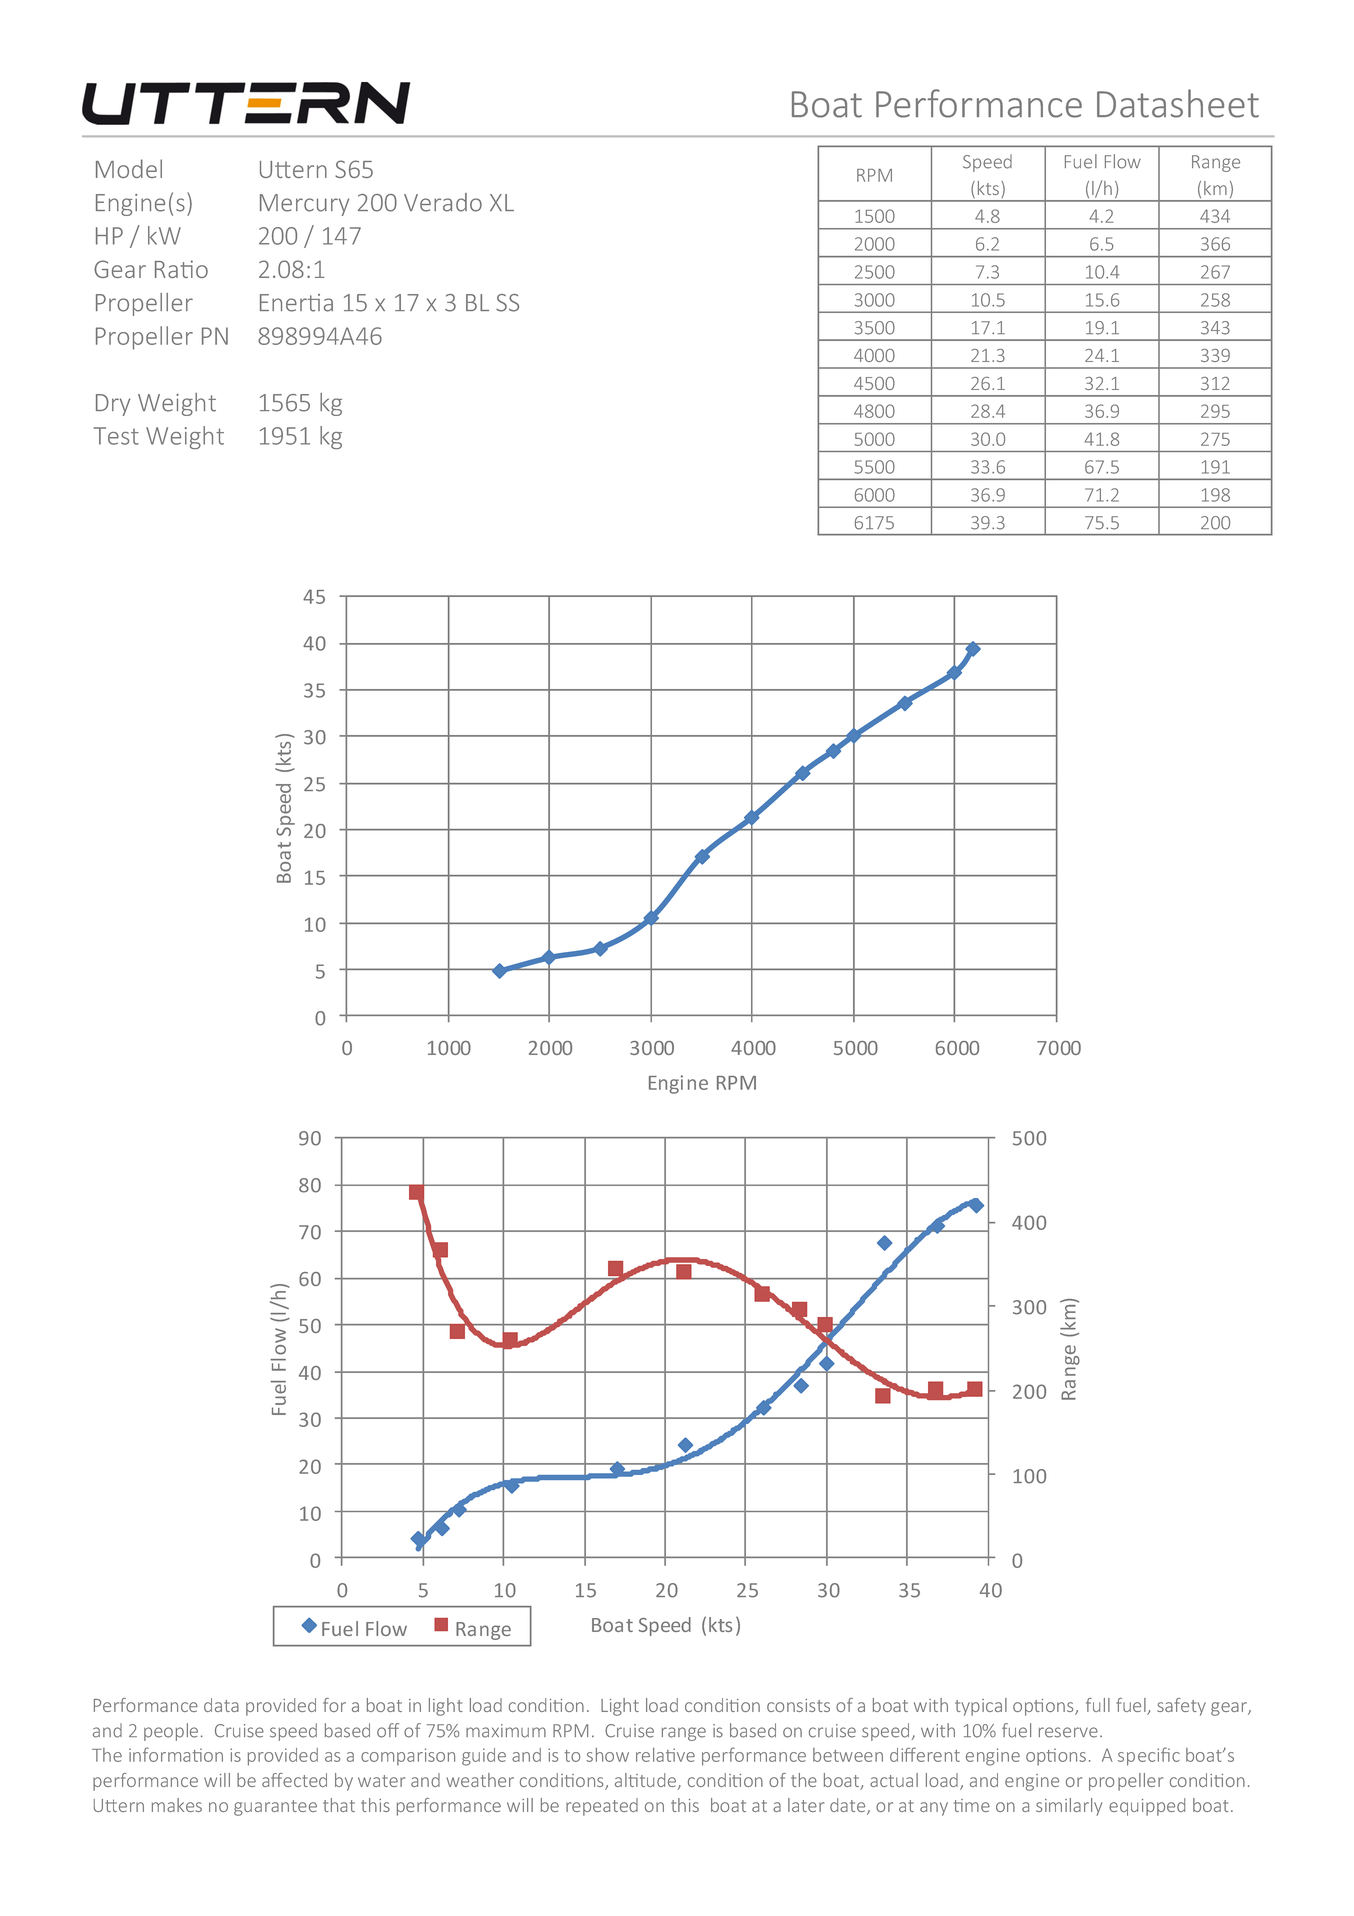  I want to click on affected, so click(294, 1780).
